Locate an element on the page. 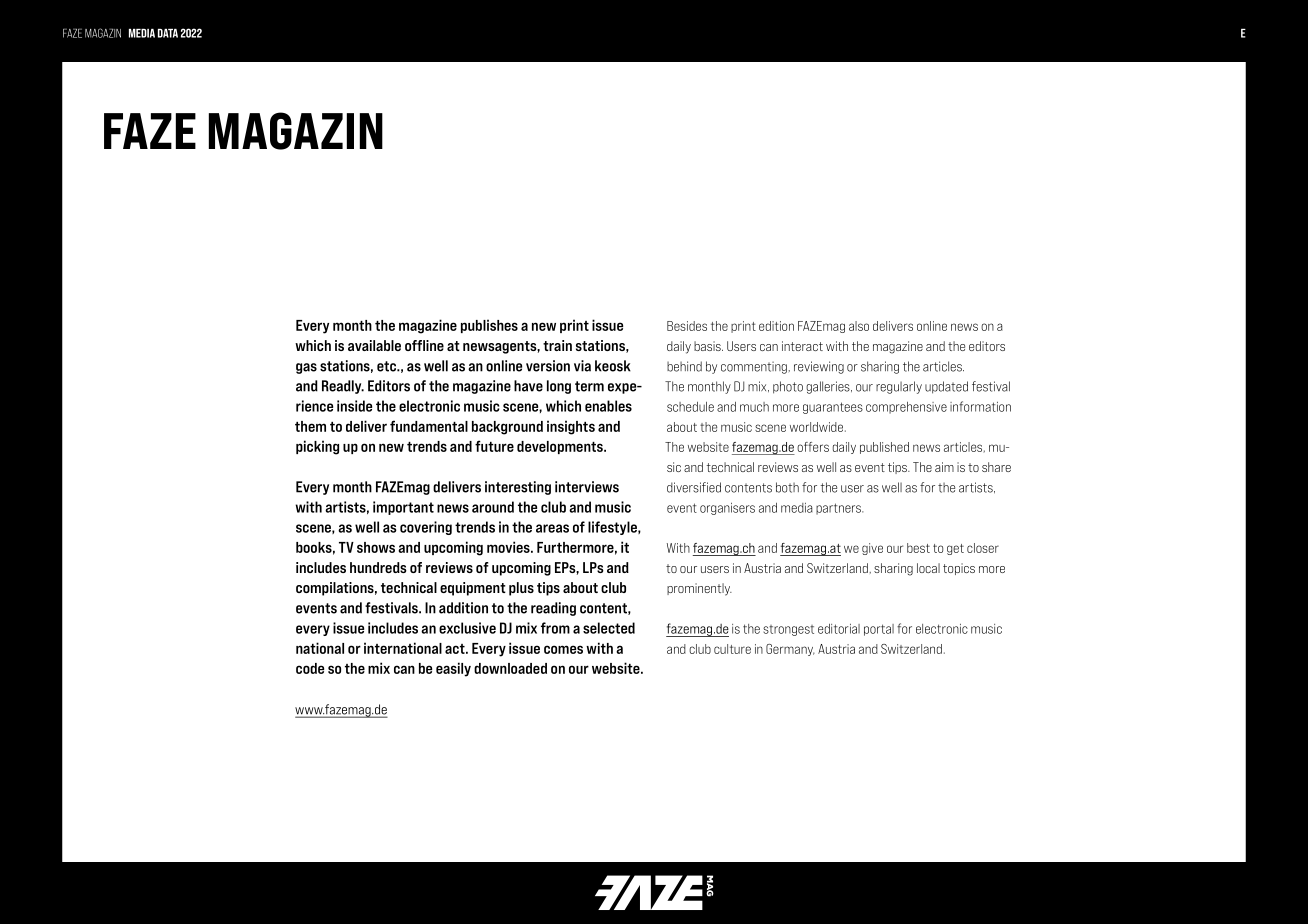  train is located at coordinates (557, 345).
